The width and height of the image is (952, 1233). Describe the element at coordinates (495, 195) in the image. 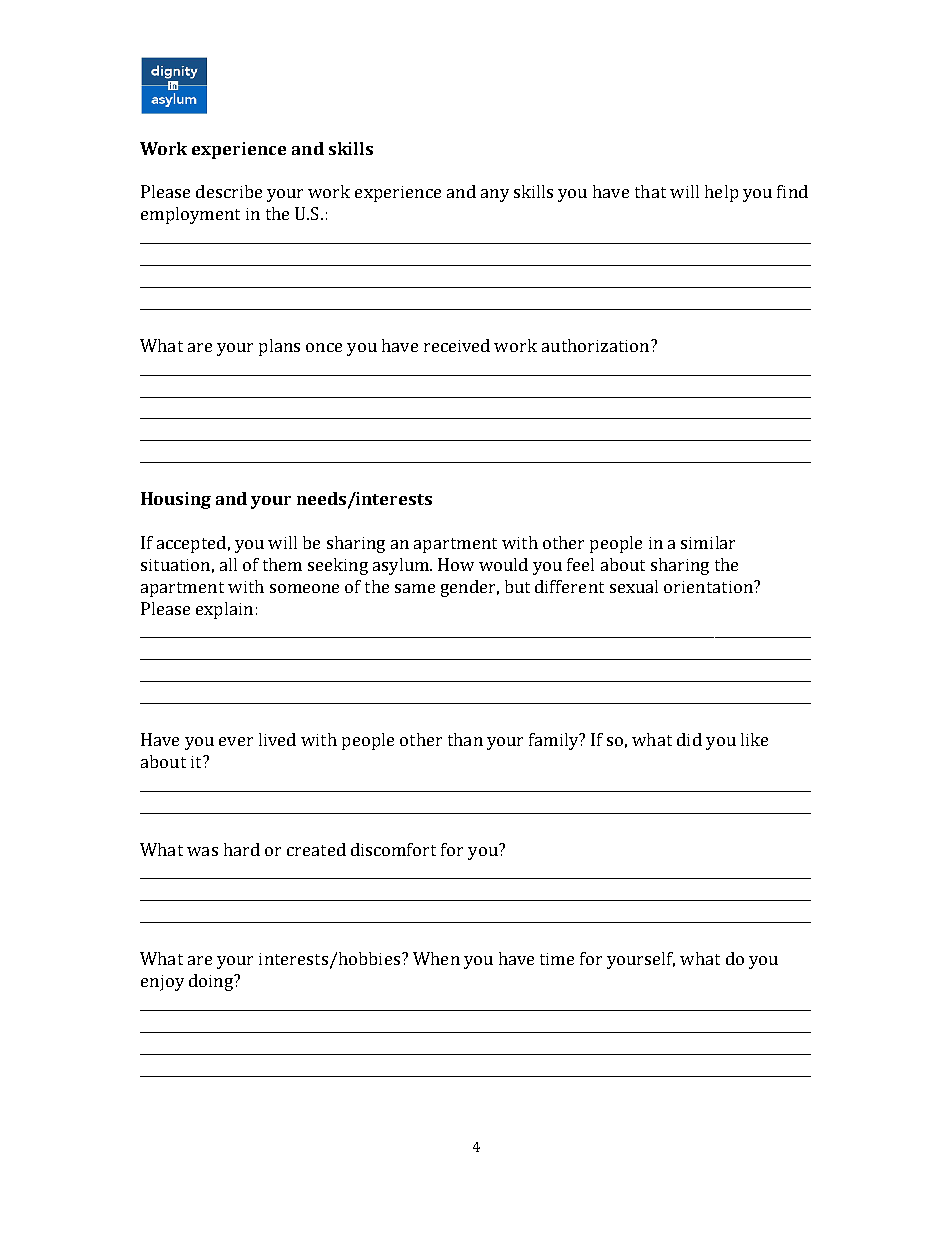

I see `any` at that location.
